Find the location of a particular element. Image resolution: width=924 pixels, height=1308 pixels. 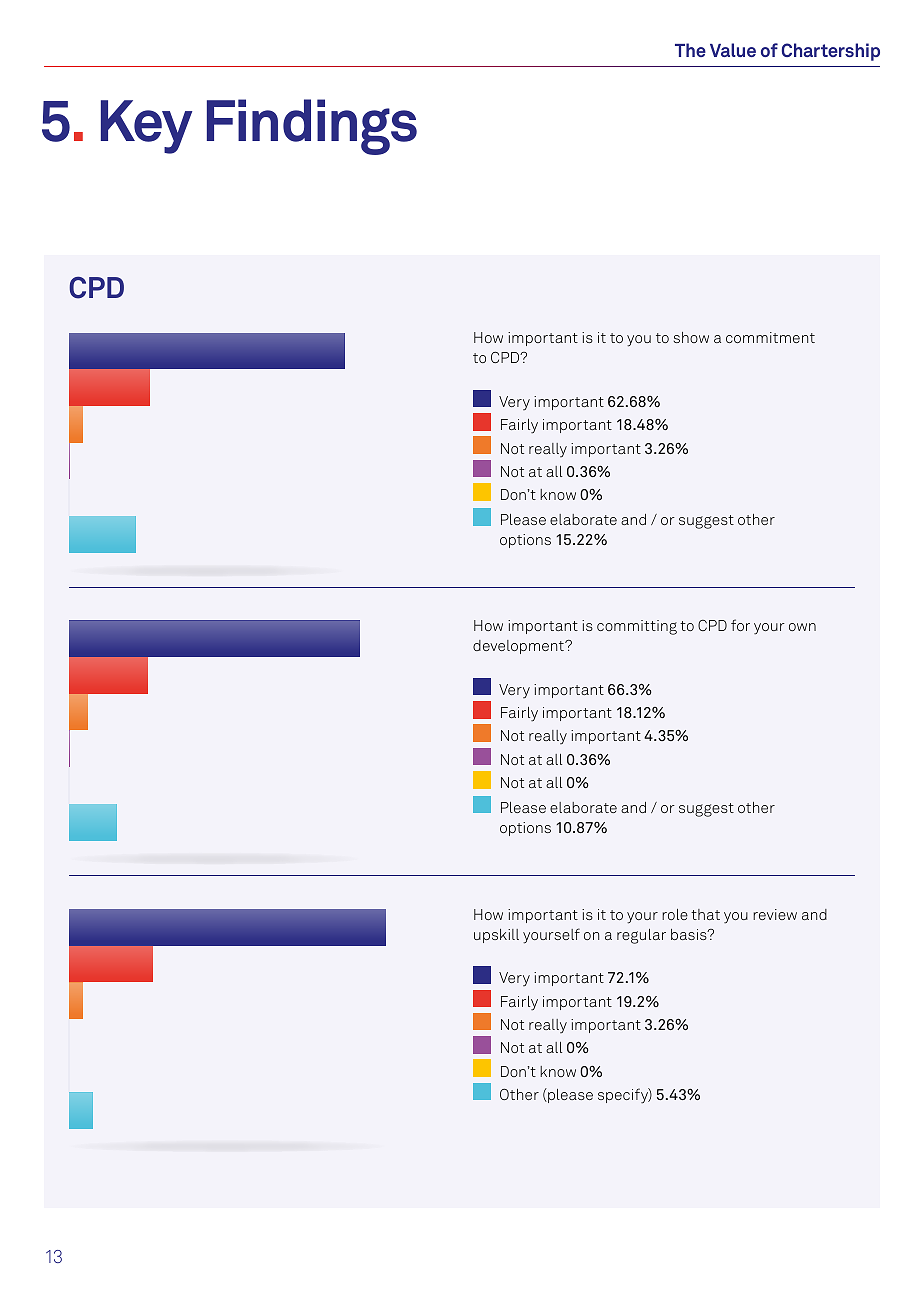

committing is located at coordinates (637, 627).
